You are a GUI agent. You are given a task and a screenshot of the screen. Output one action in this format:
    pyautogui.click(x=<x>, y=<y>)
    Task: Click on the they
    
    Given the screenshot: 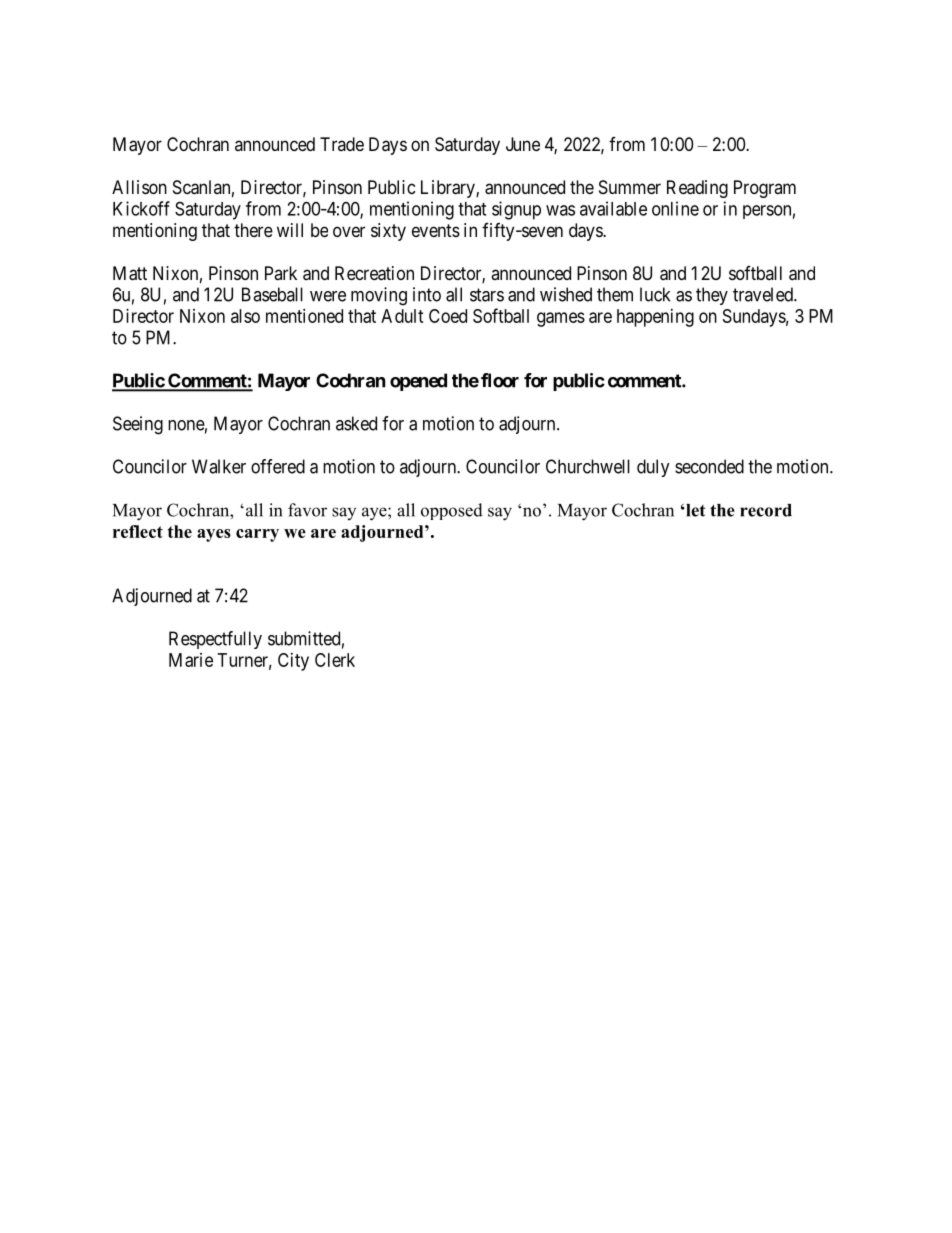 What is the action you would take?
    pyautogui.click(x=712, y=296)
